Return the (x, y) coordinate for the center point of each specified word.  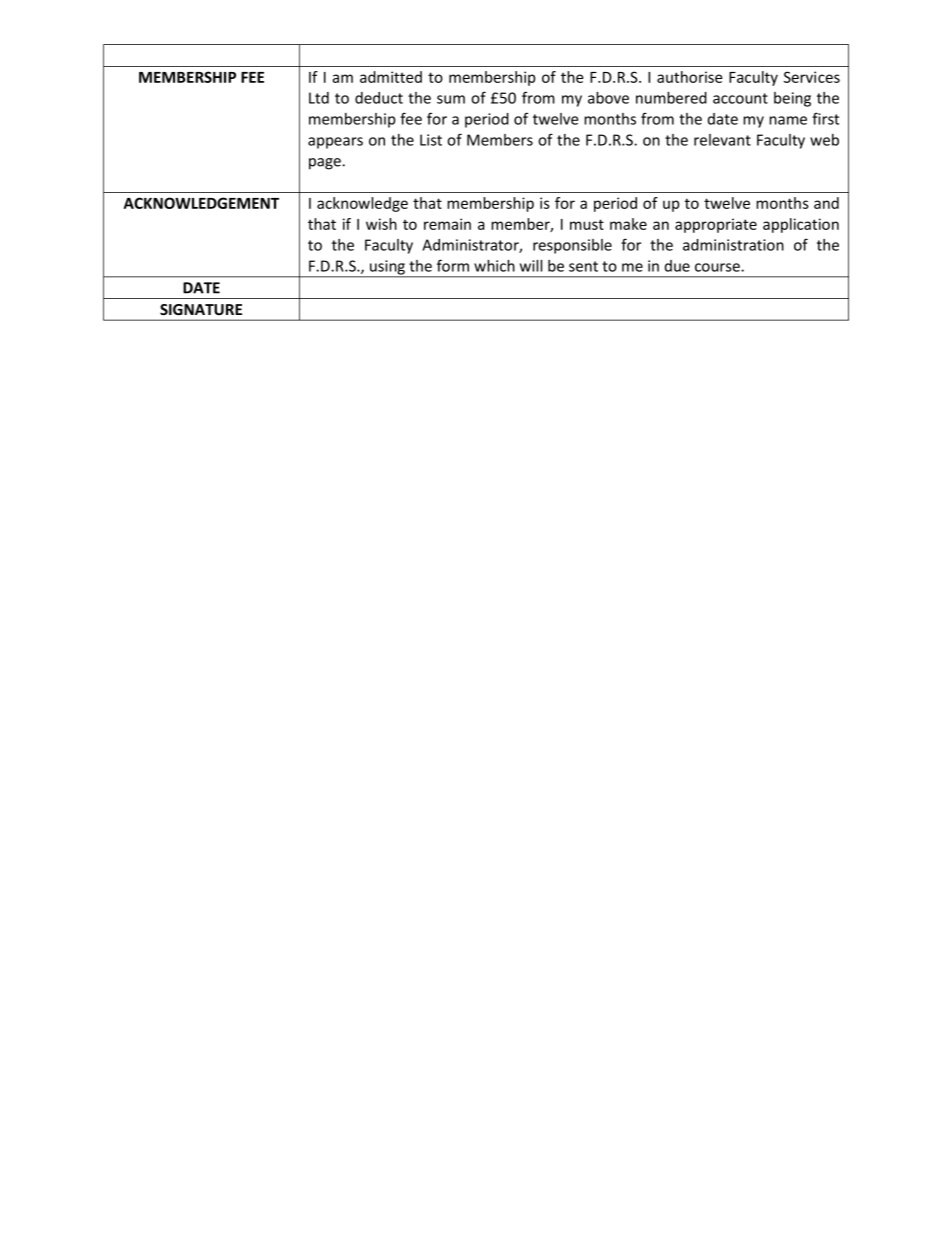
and (826, 203)
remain (447, 224)
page (326, 164)
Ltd (319, 98)
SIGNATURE (201, 309)
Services (812, 77)
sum (451, 99)
